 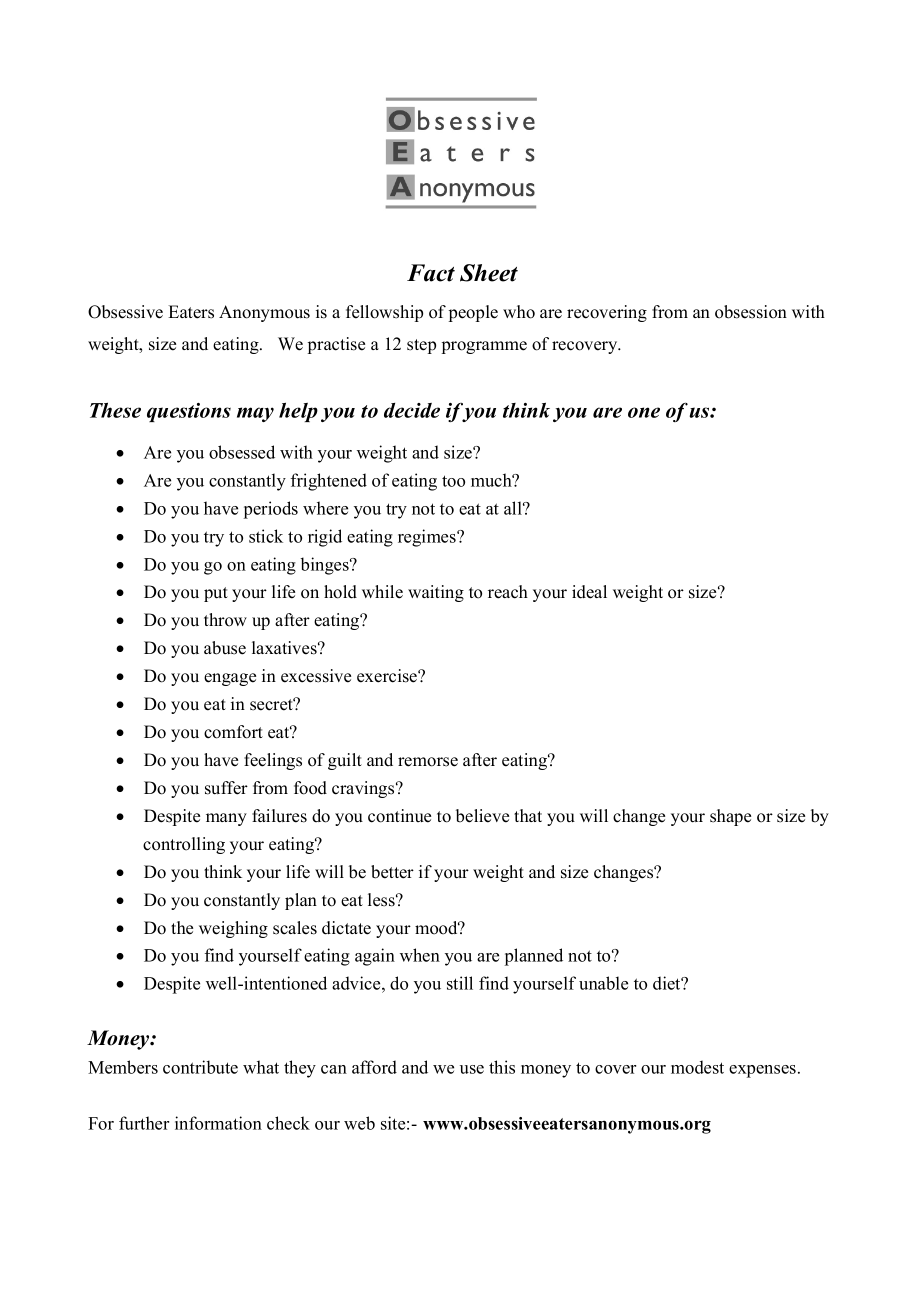 What do you see at coordinates (428, 538) in the screenshot?
I see `regimes` at bounding box center [428, 538].
